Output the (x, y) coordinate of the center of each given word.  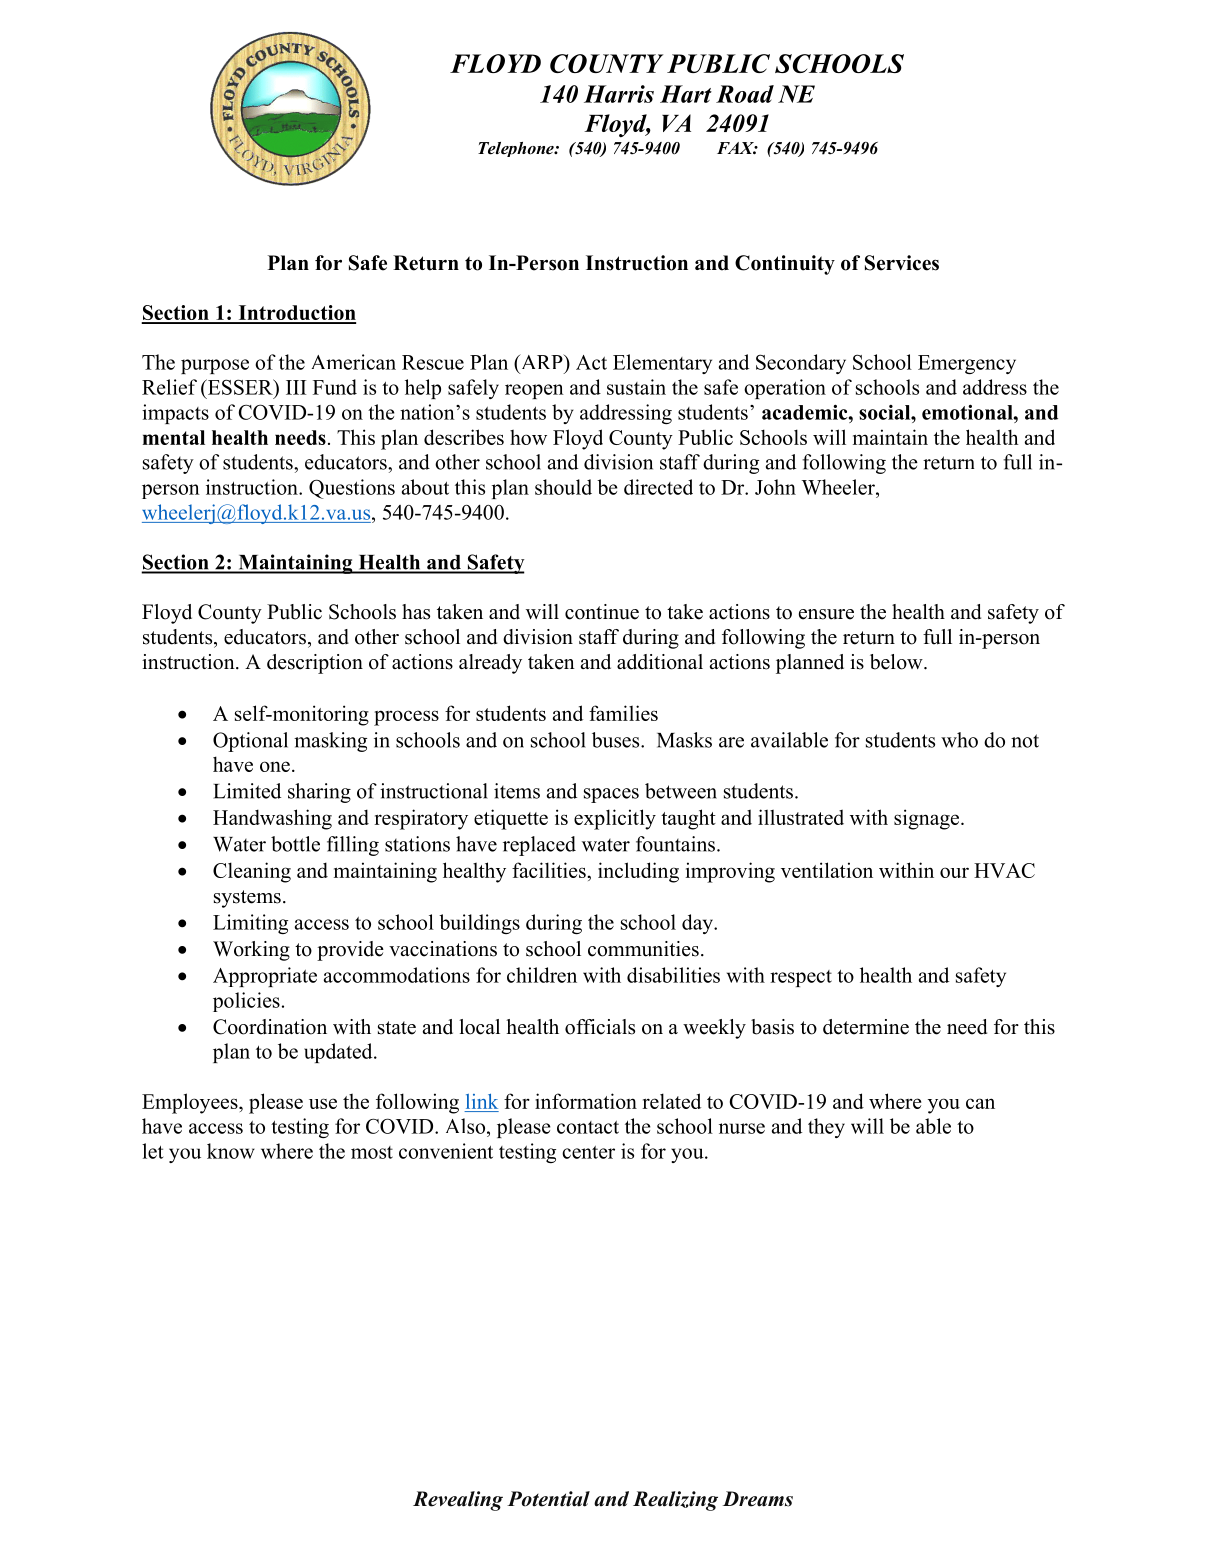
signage (928, 819)
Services (902, 263)
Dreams (758, 1499)
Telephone (517, 149)
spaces (611, 795)
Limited (247, 791)
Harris (619, 94)
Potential (548, 1499)
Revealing (458, 1501)
